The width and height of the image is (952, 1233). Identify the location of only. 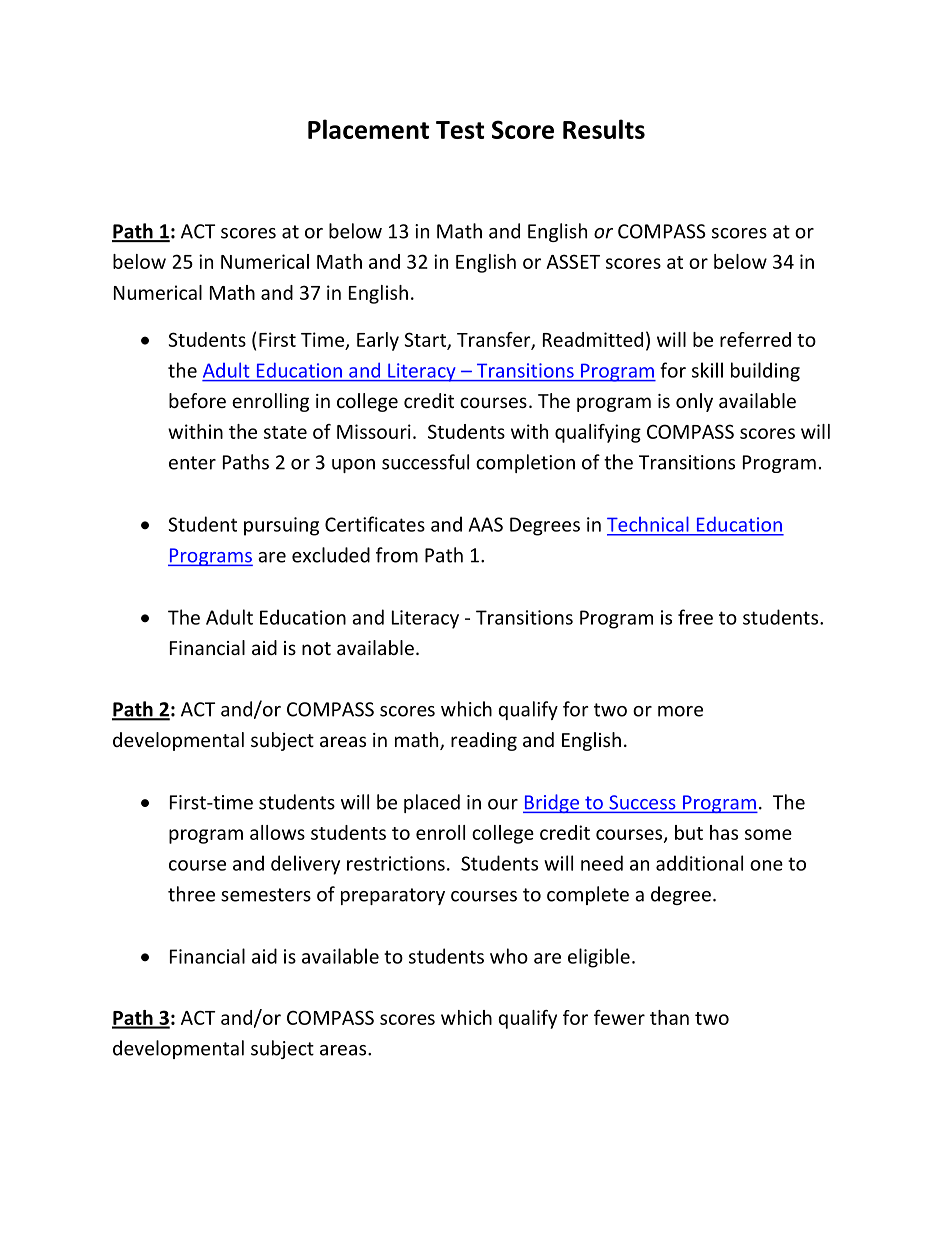
(694, 402).
